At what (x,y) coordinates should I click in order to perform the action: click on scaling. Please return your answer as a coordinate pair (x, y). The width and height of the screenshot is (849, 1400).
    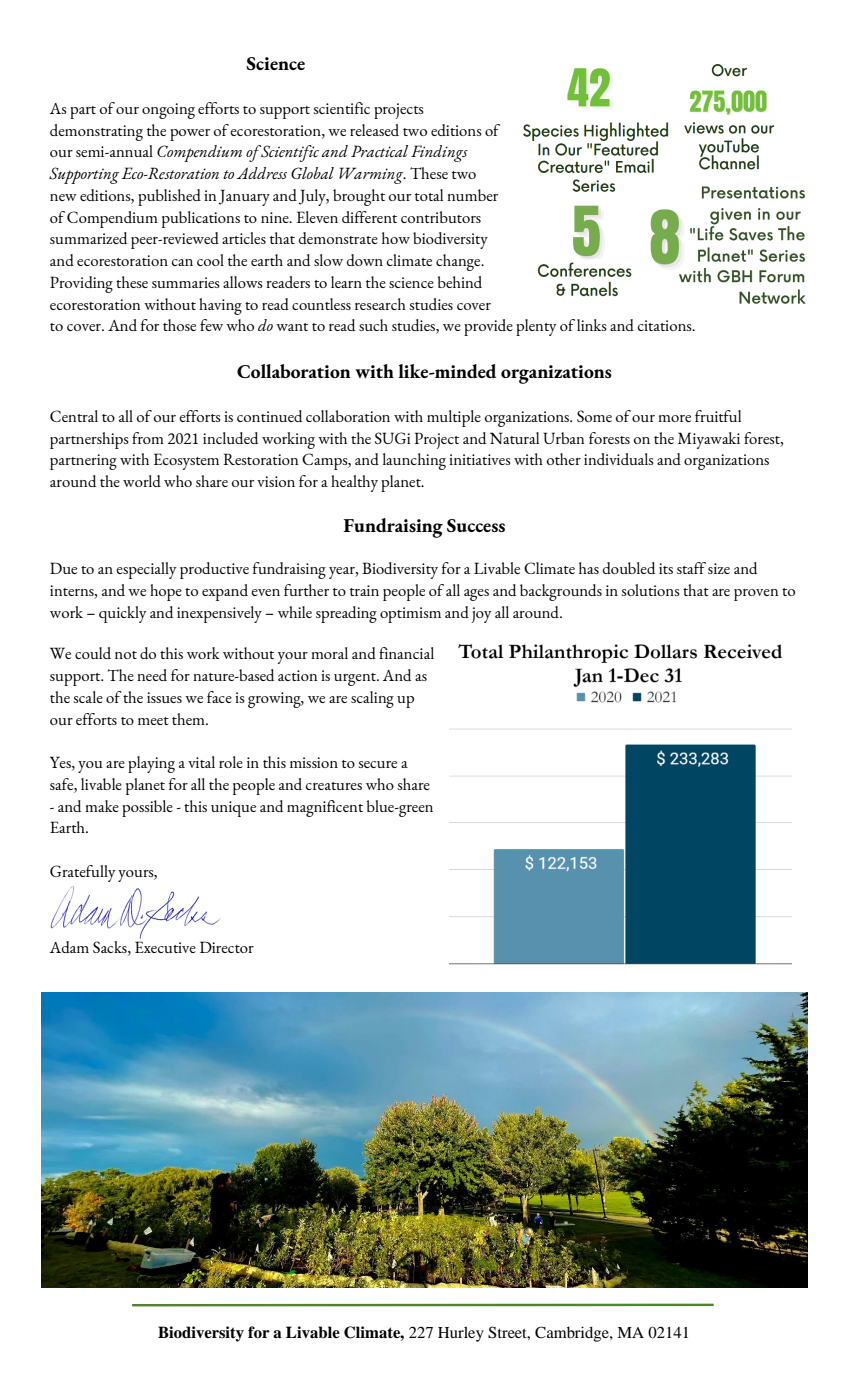
    Looking at the image, I should click on (372, 699).
